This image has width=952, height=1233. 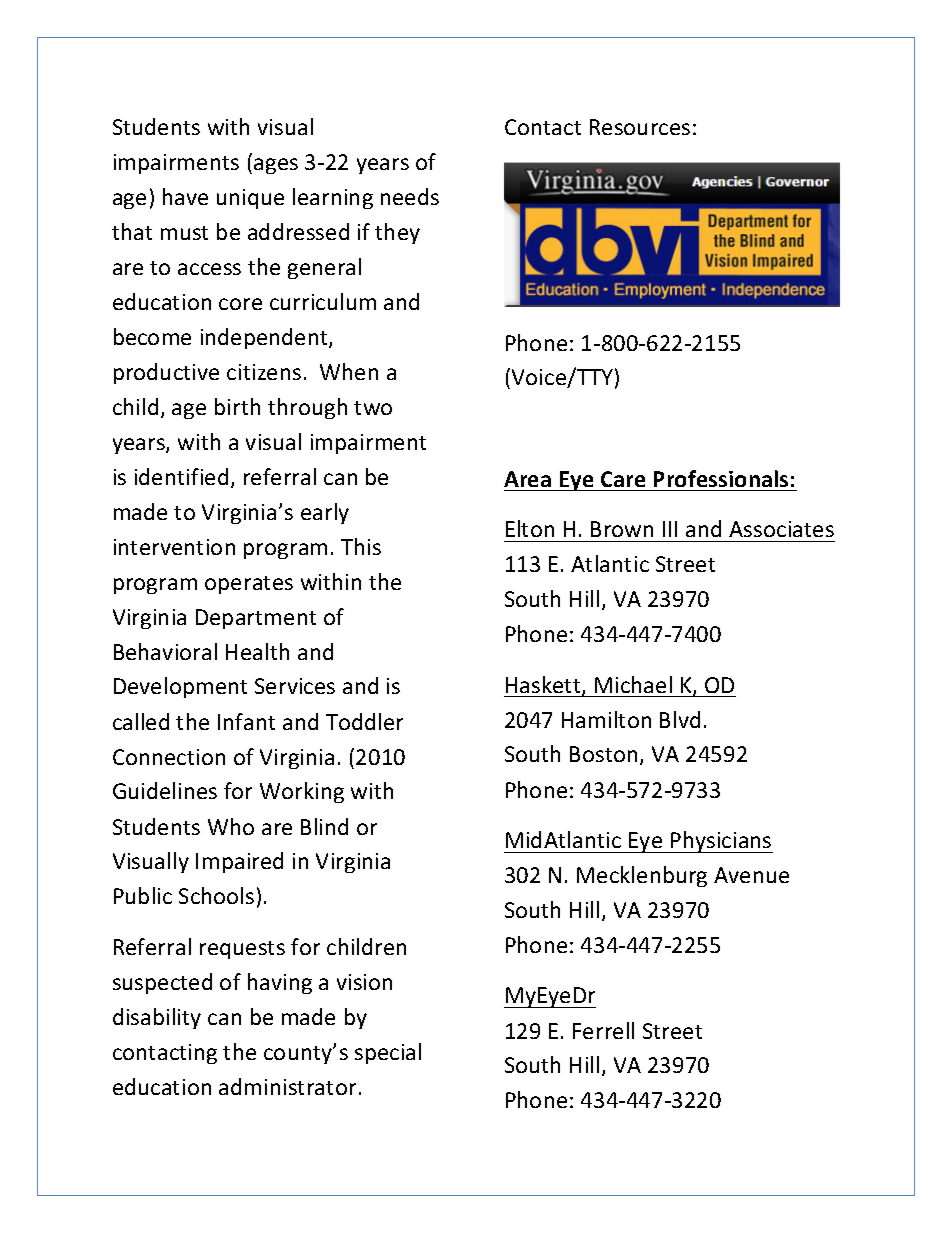 I want to click on Ferrell, so click(x=603, y=1030).
